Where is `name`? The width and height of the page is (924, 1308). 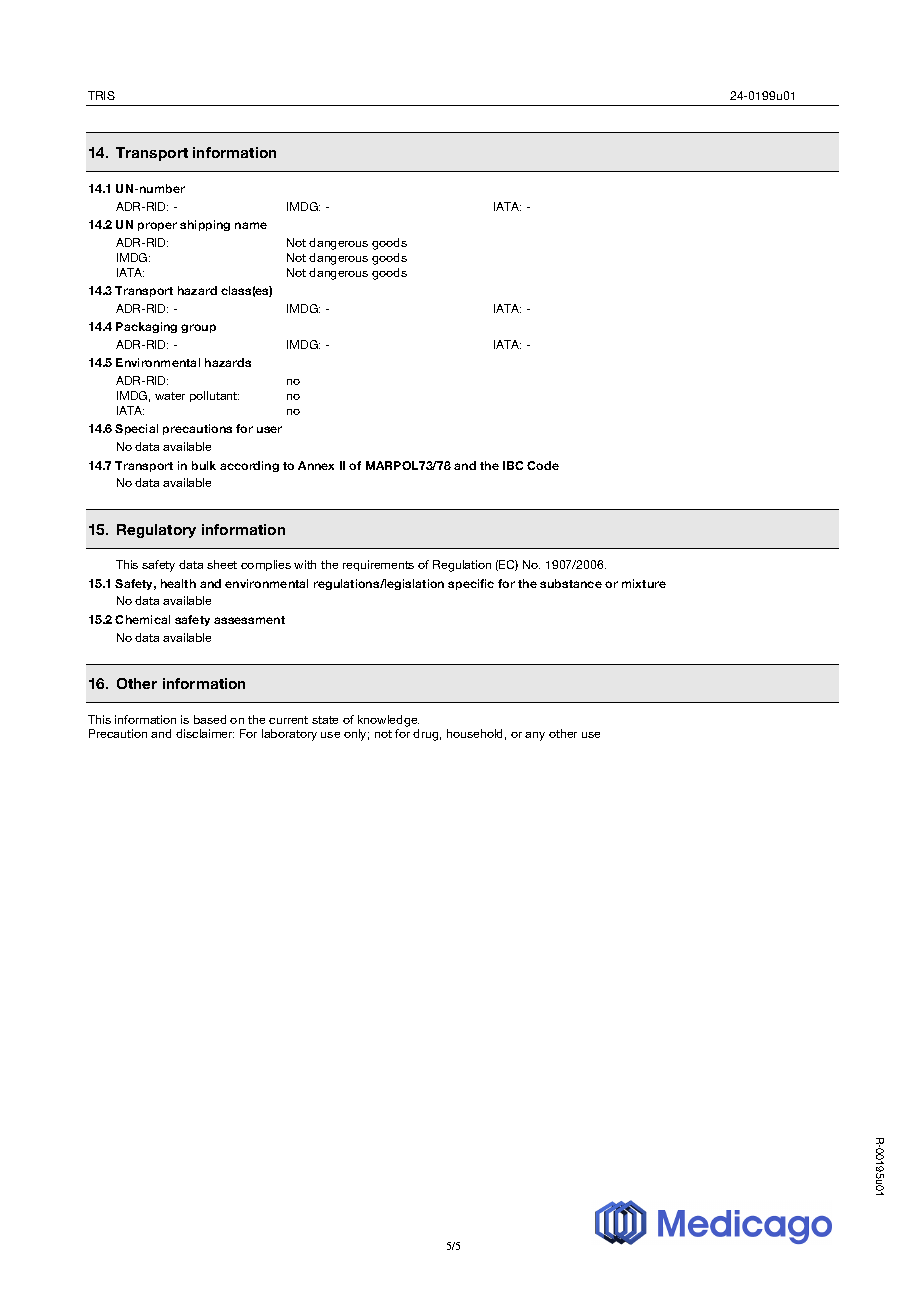
name is located at coordinates (251, 225).
